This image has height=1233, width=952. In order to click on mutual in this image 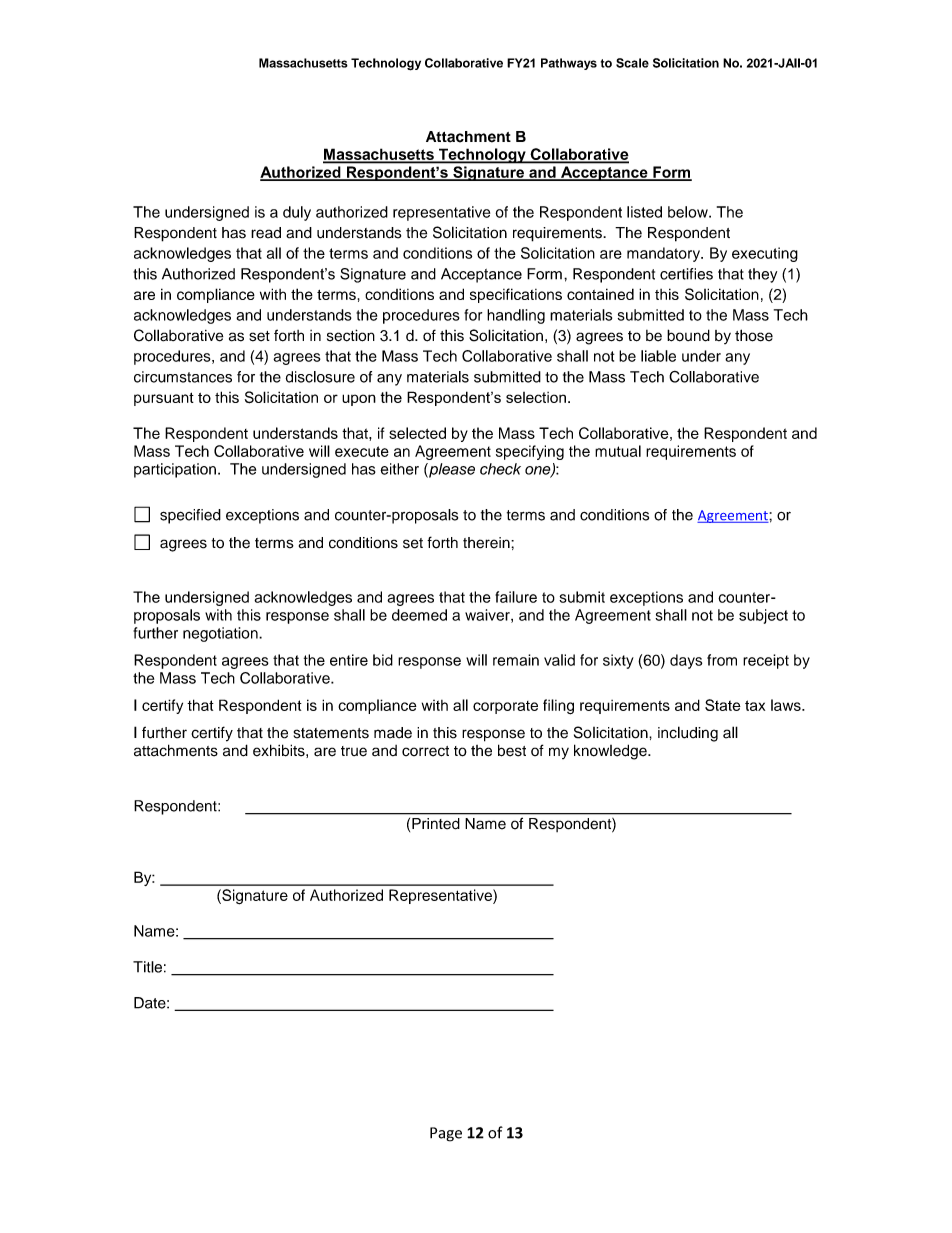, I will do `click(618, 451)`.
